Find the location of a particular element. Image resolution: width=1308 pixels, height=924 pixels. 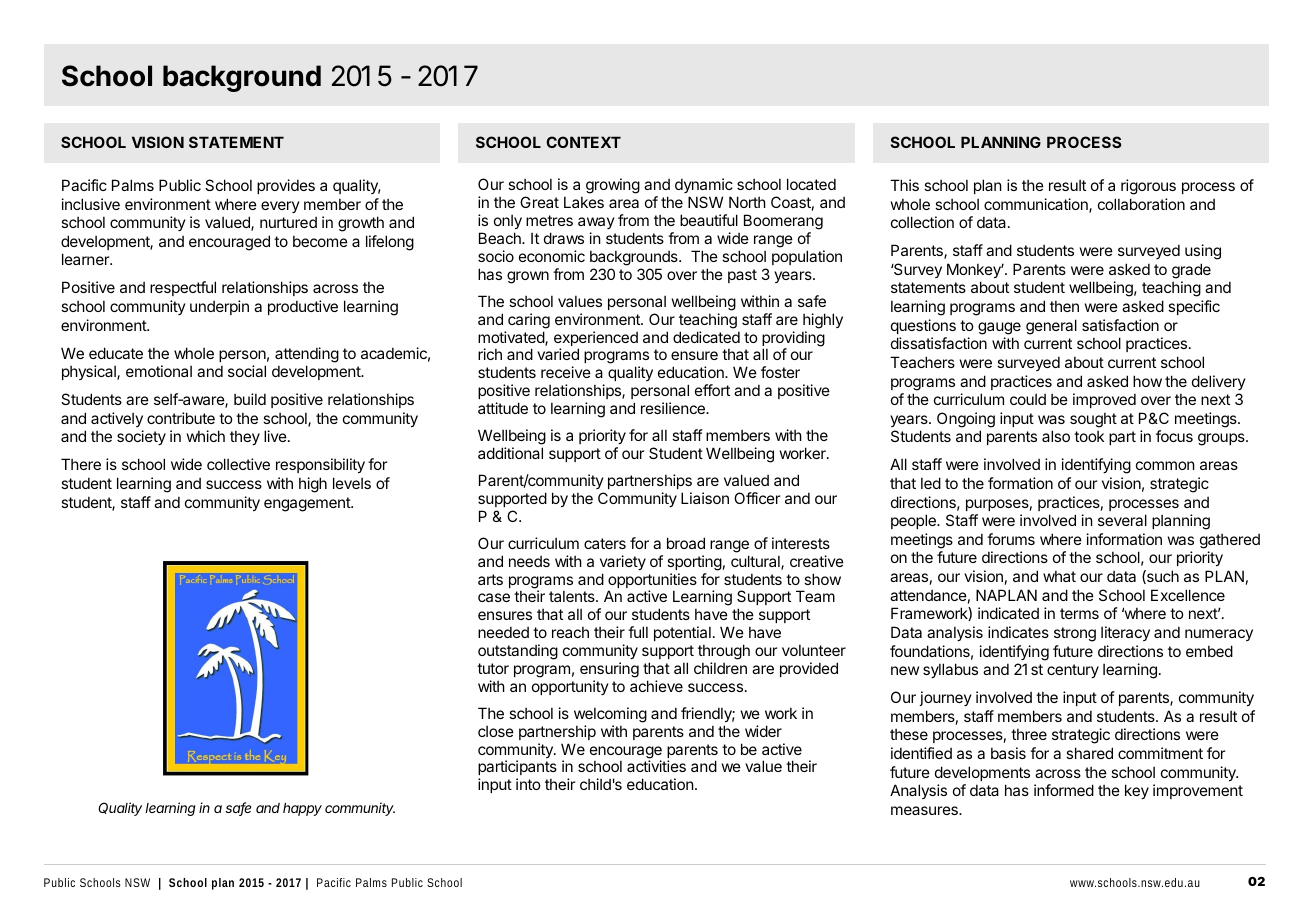

happy is located at coordinates (302, 809).
